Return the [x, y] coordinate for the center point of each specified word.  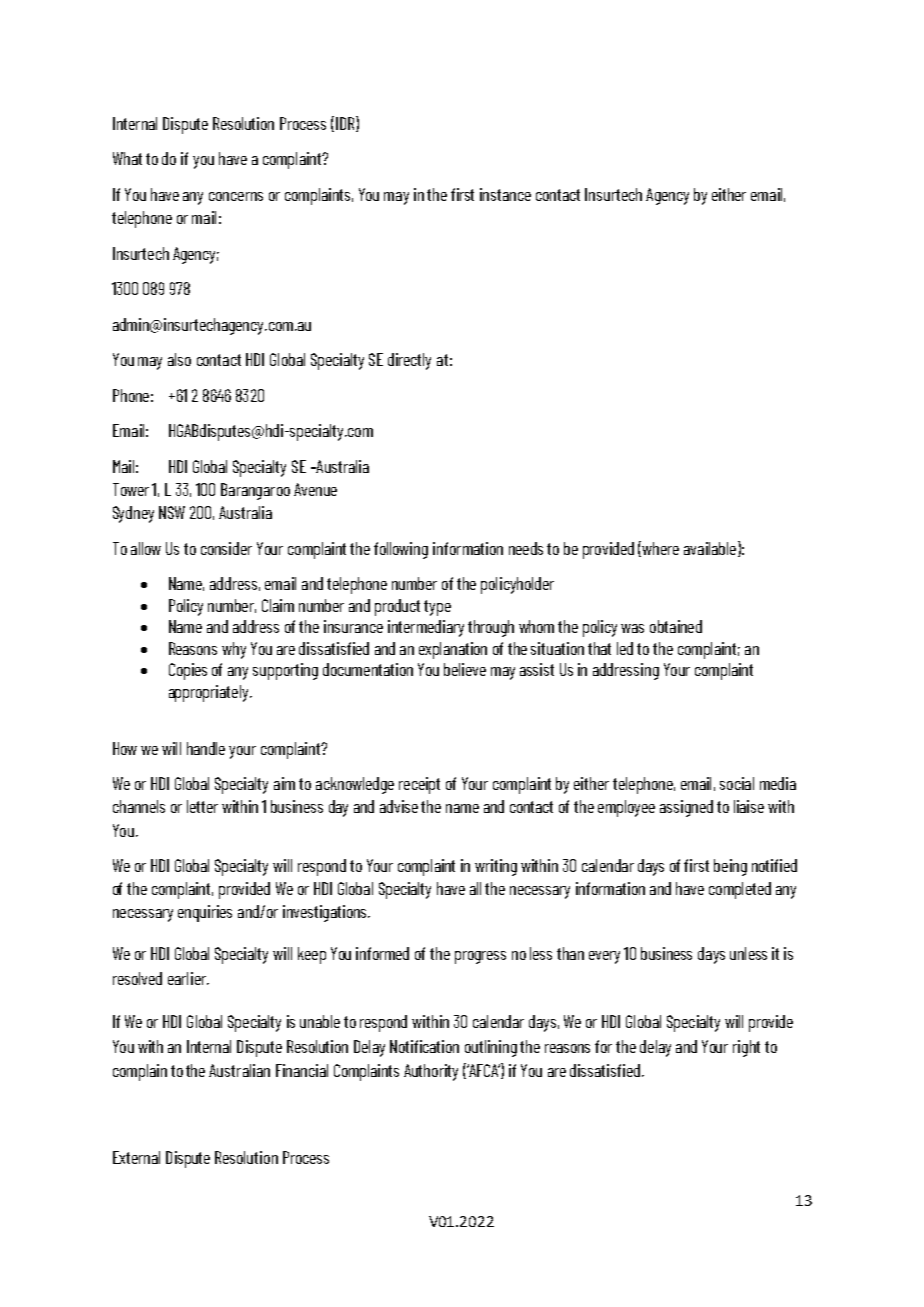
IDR [345, 124]
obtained [676, 626]
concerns [236, 196]
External [136, 1157]
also [179, 359]
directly [409, 361]
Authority [431, 1072]
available [710, 548]
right [746, 1048]
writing [496, 867]
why [234, 650]
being [730, 867]
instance [505, 194]
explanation [453, 650]
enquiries [205, 913]
